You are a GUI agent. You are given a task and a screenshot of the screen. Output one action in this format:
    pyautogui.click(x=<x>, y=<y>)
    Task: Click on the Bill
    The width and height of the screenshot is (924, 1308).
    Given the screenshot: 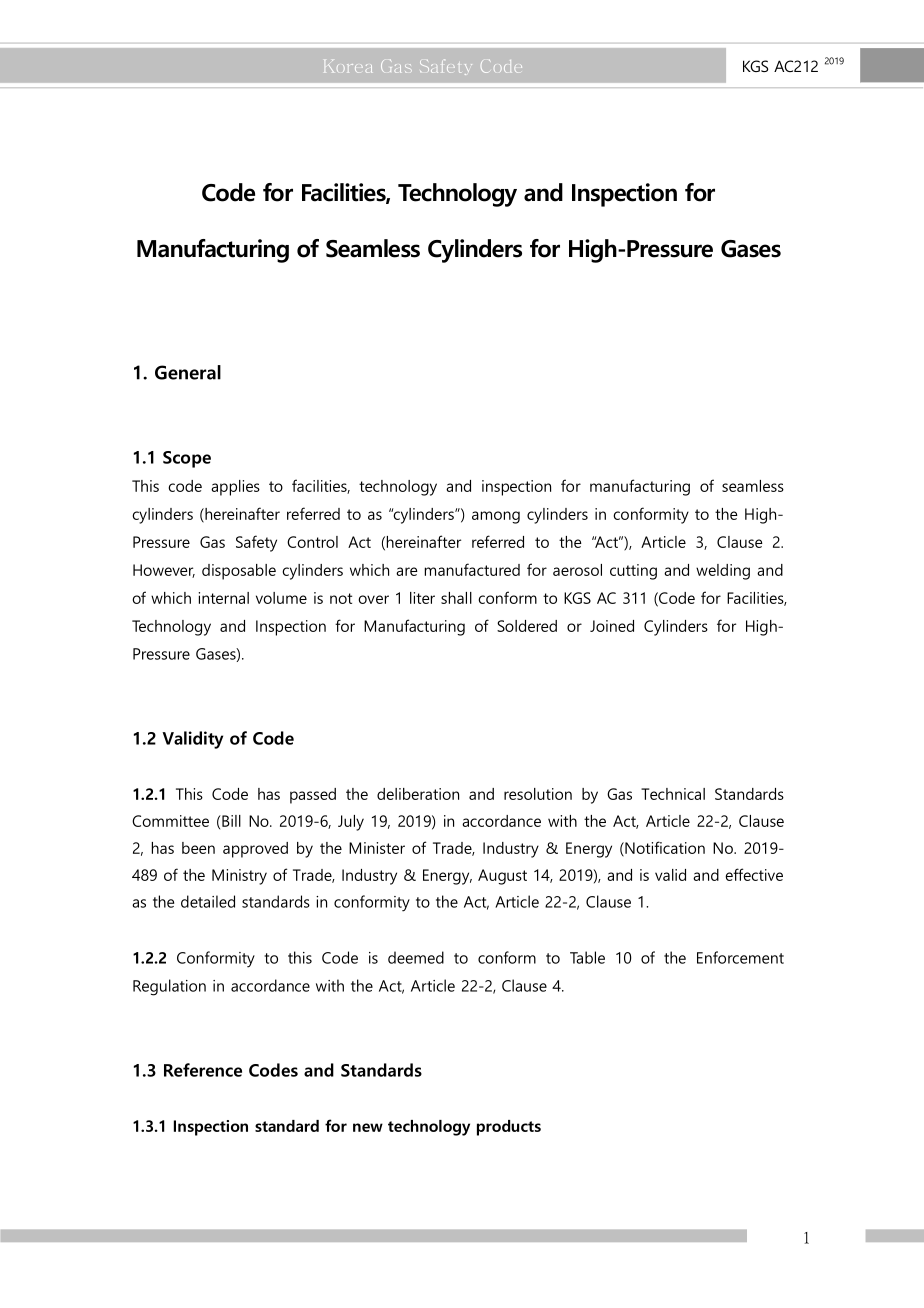 What is the action you would take?
    pyautogui.click(x=230, y=821)
